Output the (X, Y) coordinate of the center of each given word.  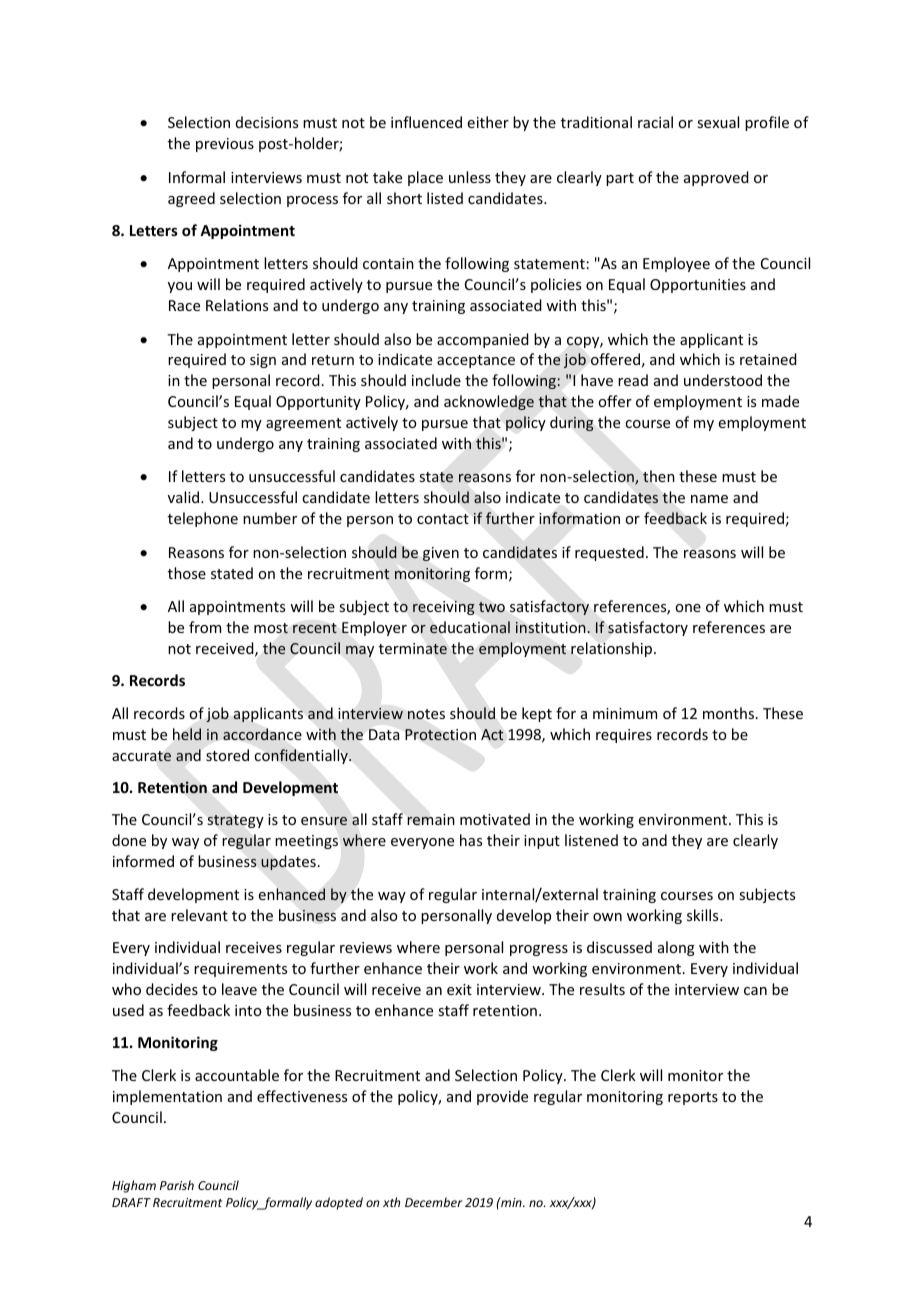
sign (263, 361)
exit (459, 989)
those (187, 573)
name (709, 499)
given (441, 554)
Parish (177, 1185)
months (730, 713)
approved (716, 178)
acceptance (476, 361)
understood (723, 380)
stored (227, 755)
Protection (440, 735)
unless (470, 177)
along (676, 948)
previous (225, 145)
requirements (240, 970)
